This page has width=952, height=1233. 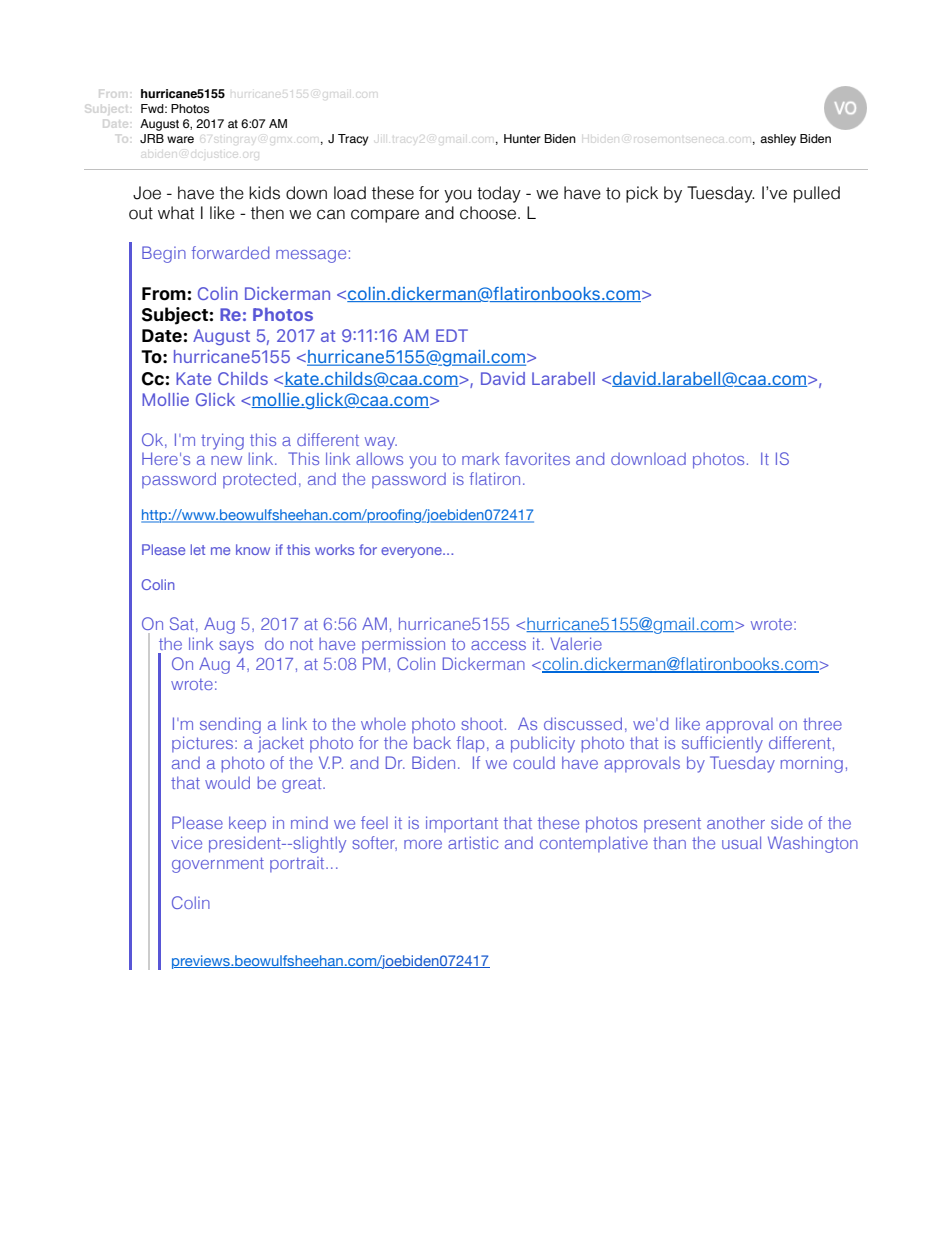 I want to click on access, so click(x=498, y=645).
